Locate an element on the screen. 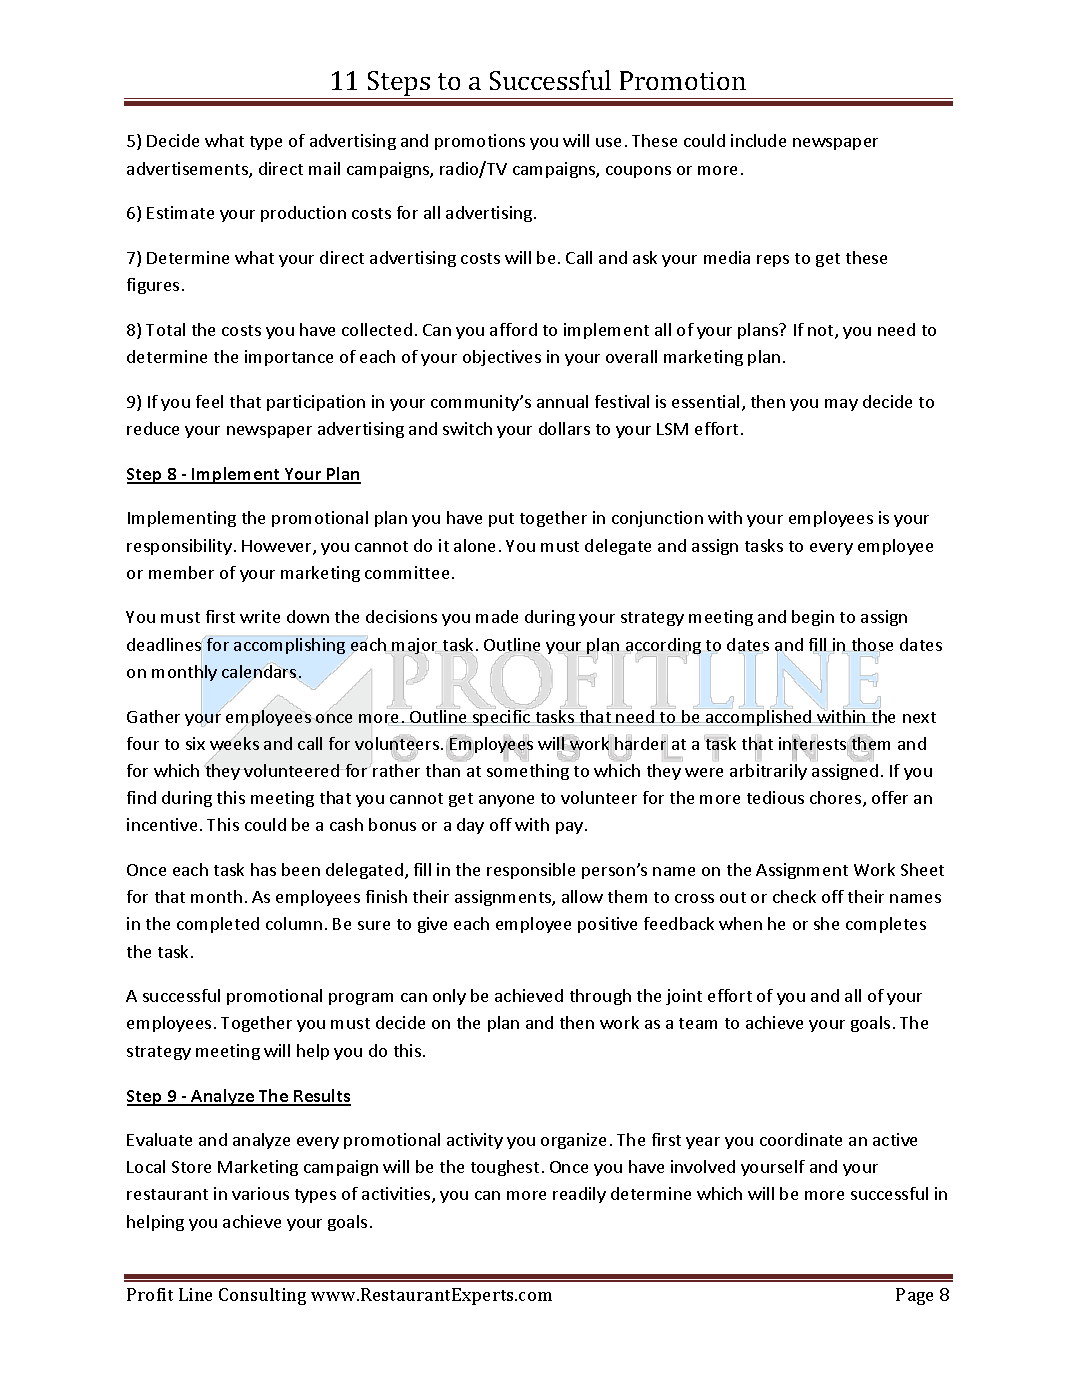 The image size is (1077, 1393). use is located at coordinates (608, 142).
